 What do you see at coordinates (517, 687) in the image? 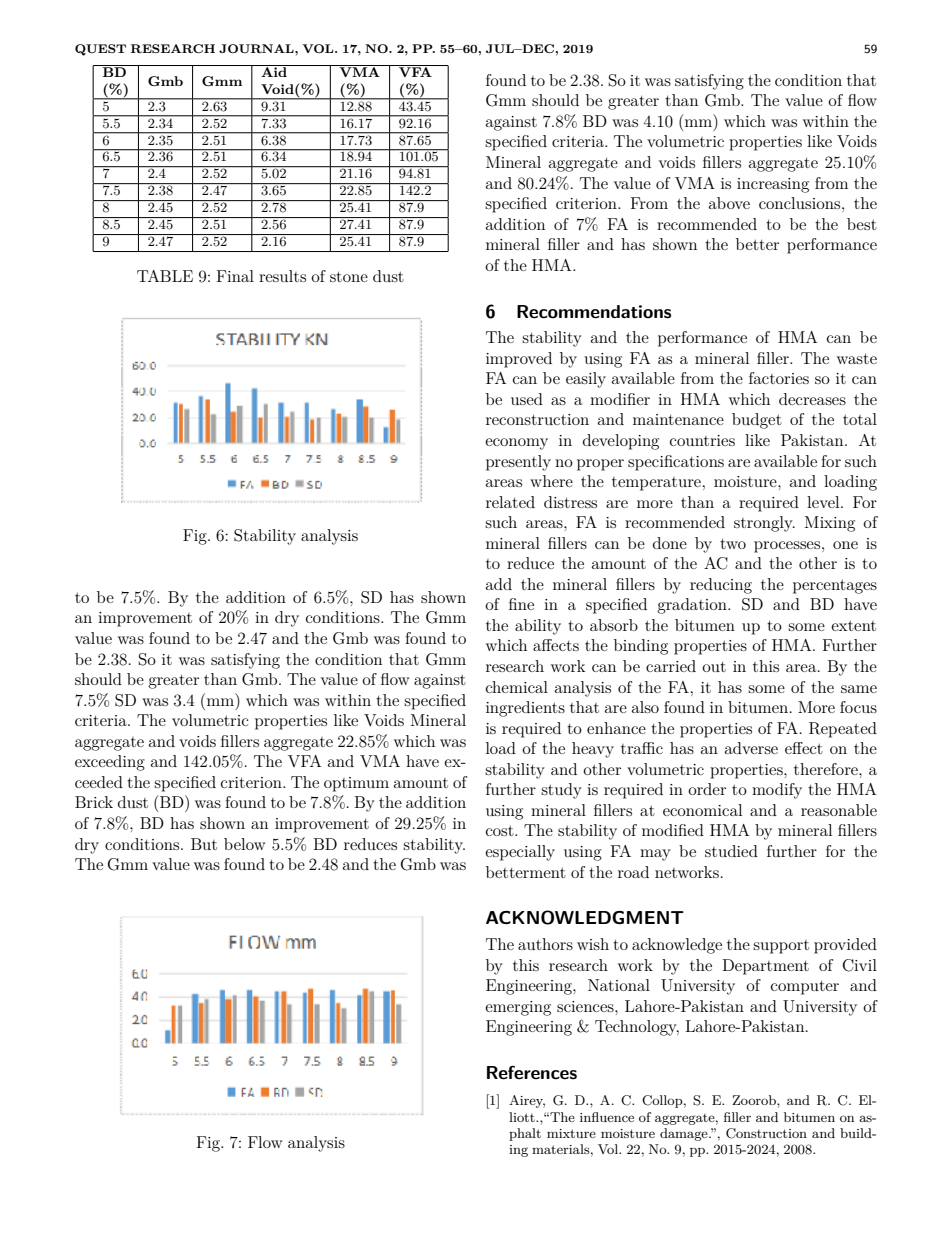
I see `chemical` at bounding box center [517, 687].
